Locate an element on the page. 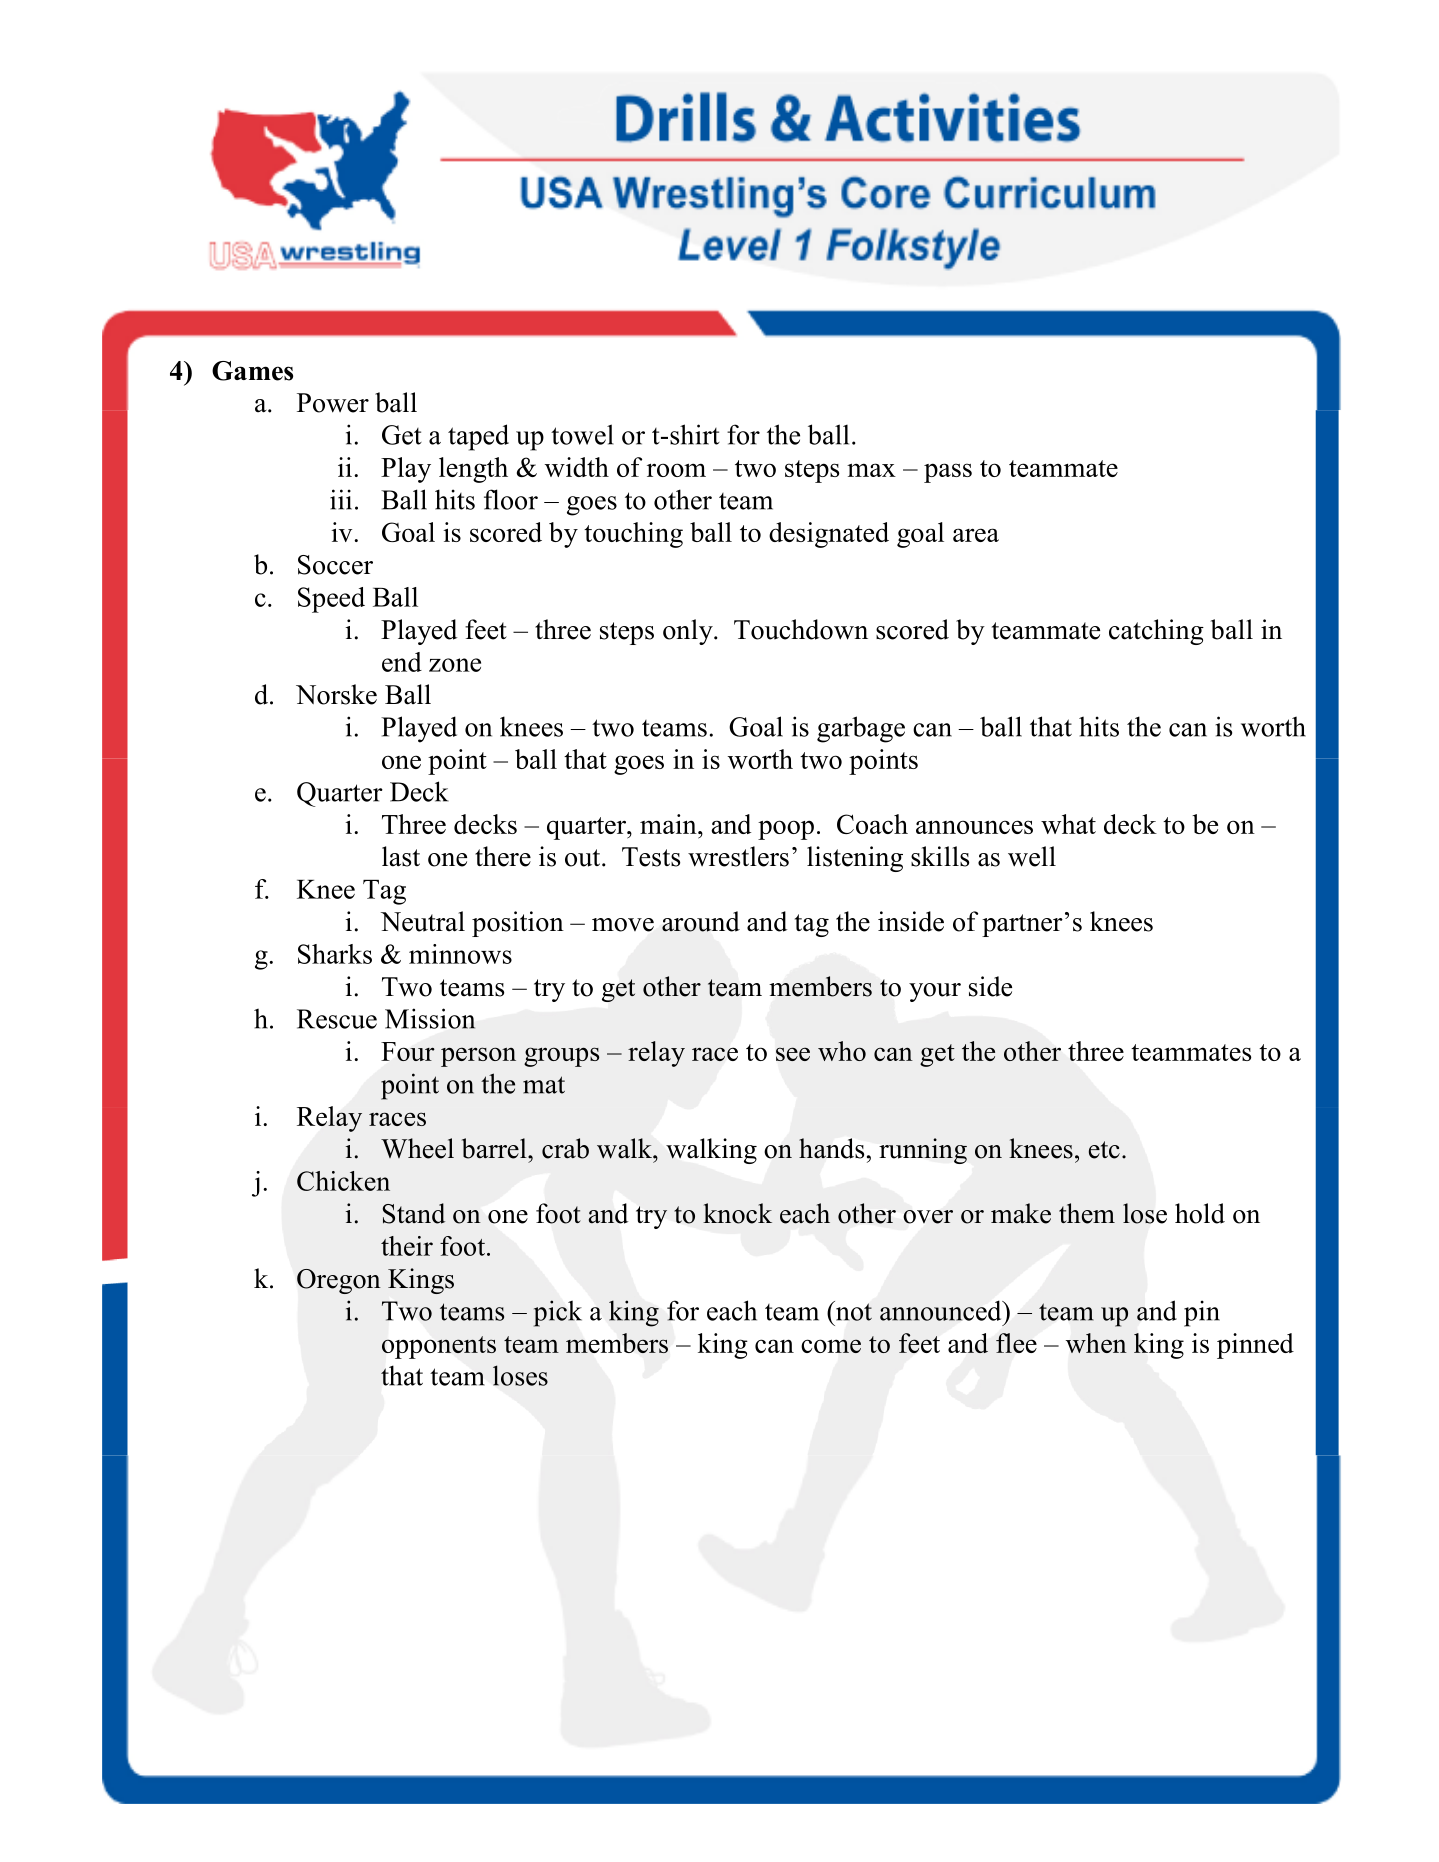  room is located at coordinates (676, 470).
